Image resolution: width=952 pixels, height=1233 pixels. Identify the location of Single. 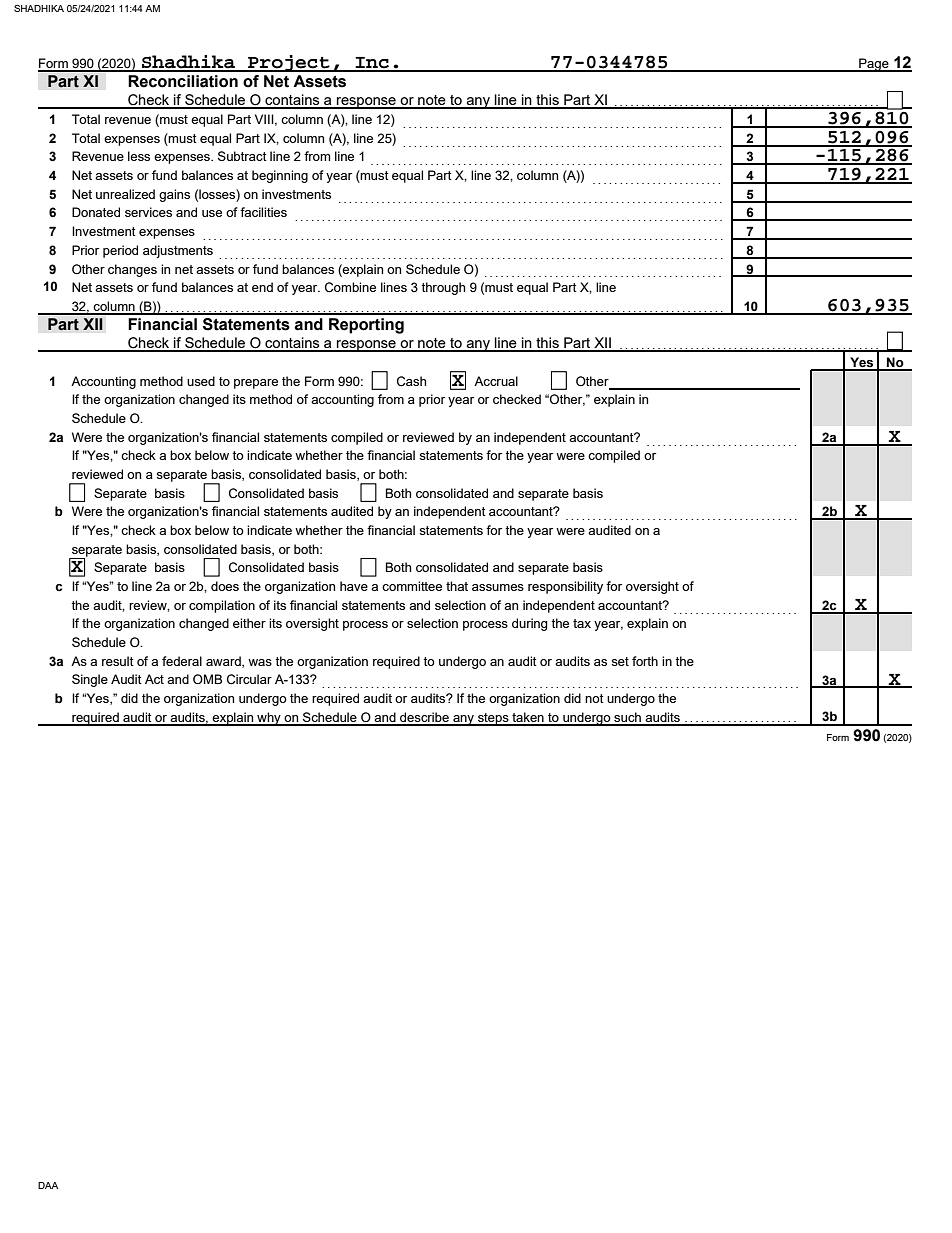
(90, 680).
